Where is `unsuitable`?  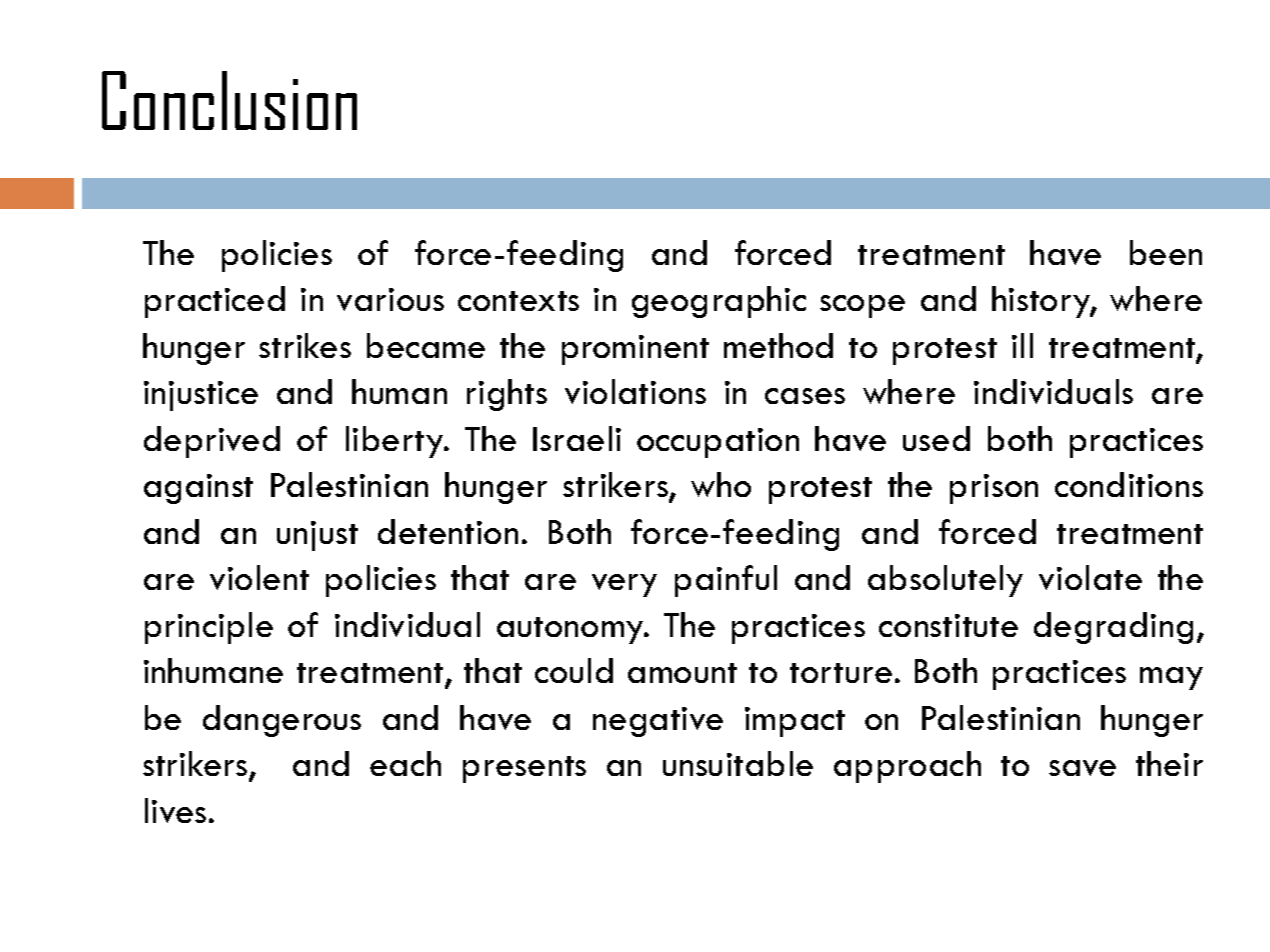
unsuitable is located at coordinates (738, 763).
